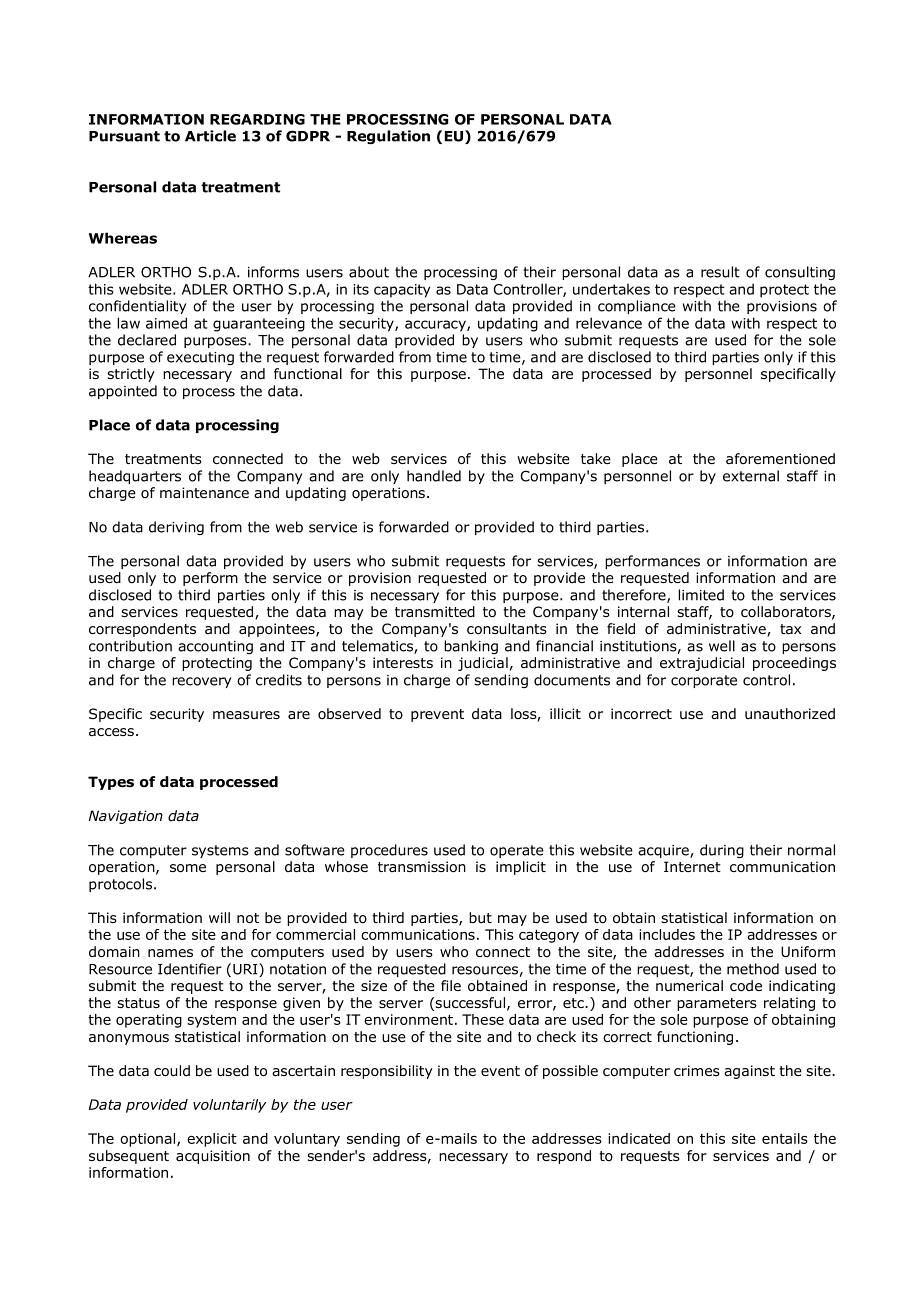  I want to click on banking, so click(471, 647).
